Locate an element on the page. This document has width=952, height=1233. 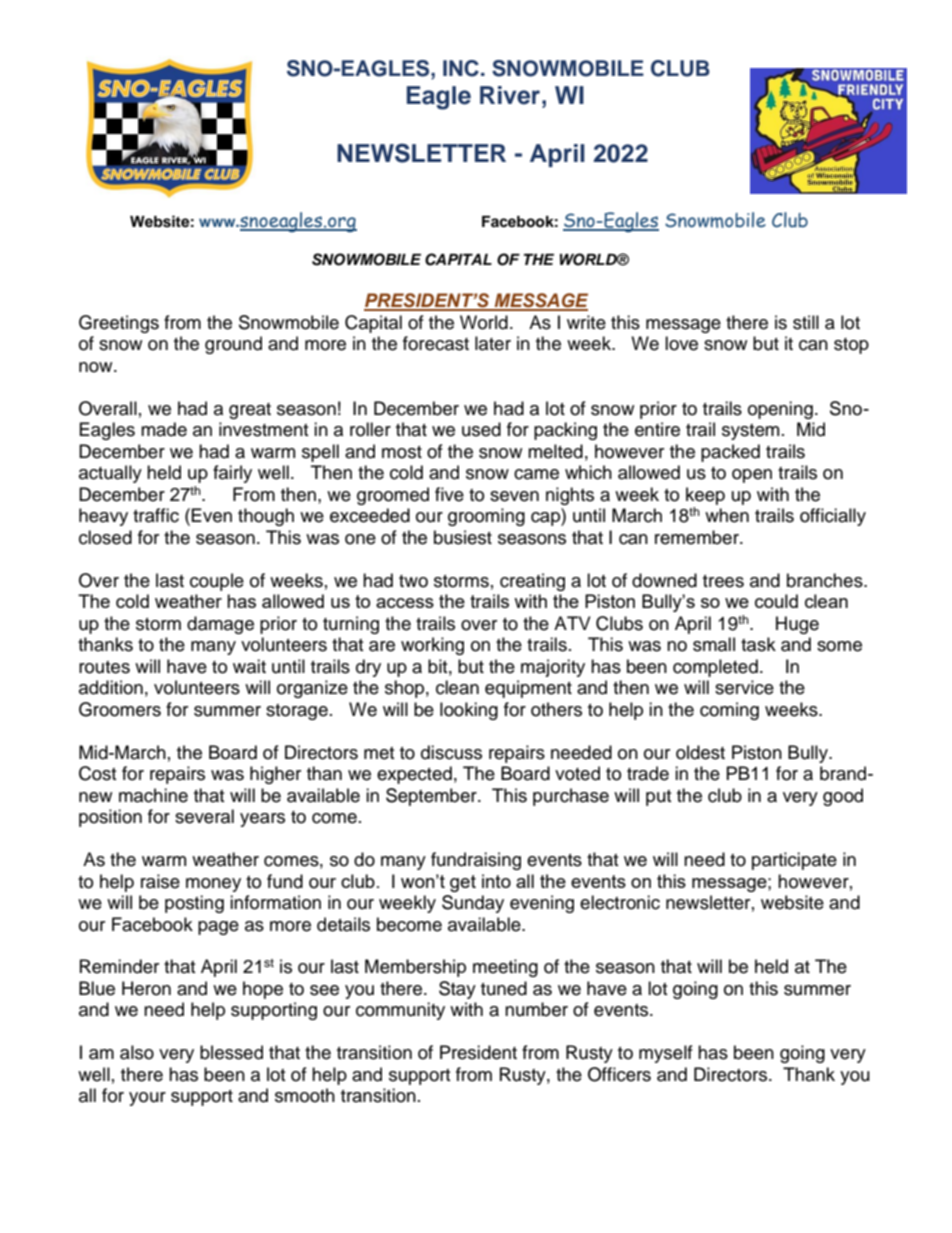
INC is located at coordinates (461, 68).
